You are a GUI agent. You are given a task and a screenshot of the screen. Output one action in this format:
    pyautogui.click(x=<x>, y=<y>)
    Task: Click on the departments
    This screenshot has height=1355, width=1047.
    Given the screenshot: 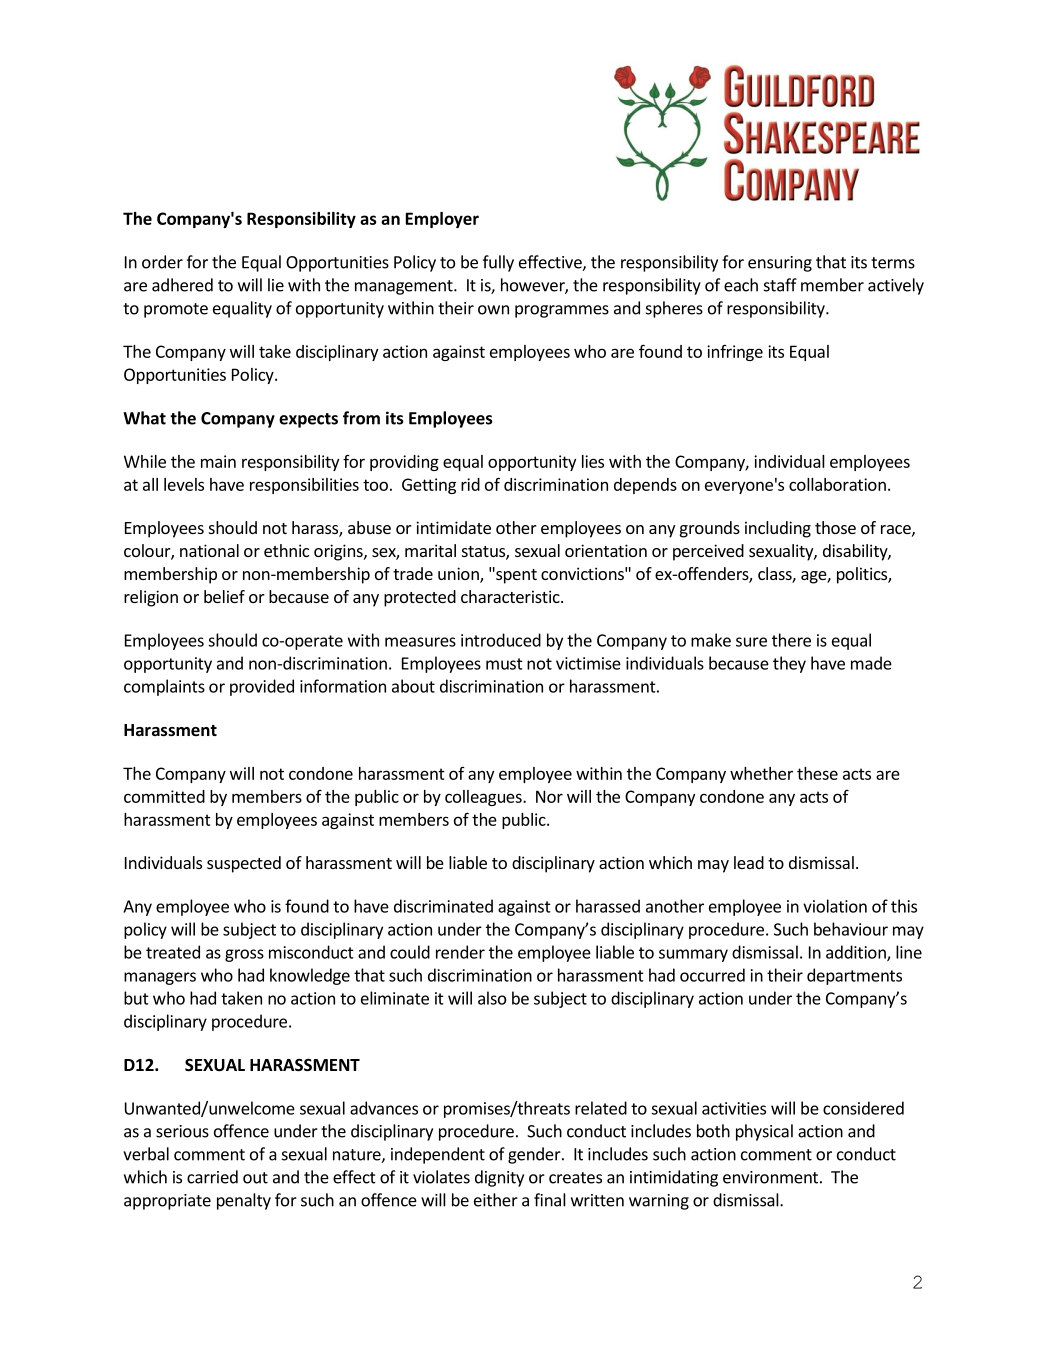 What is the action you would take?
    pyautogui.click(x=854, y=976)
